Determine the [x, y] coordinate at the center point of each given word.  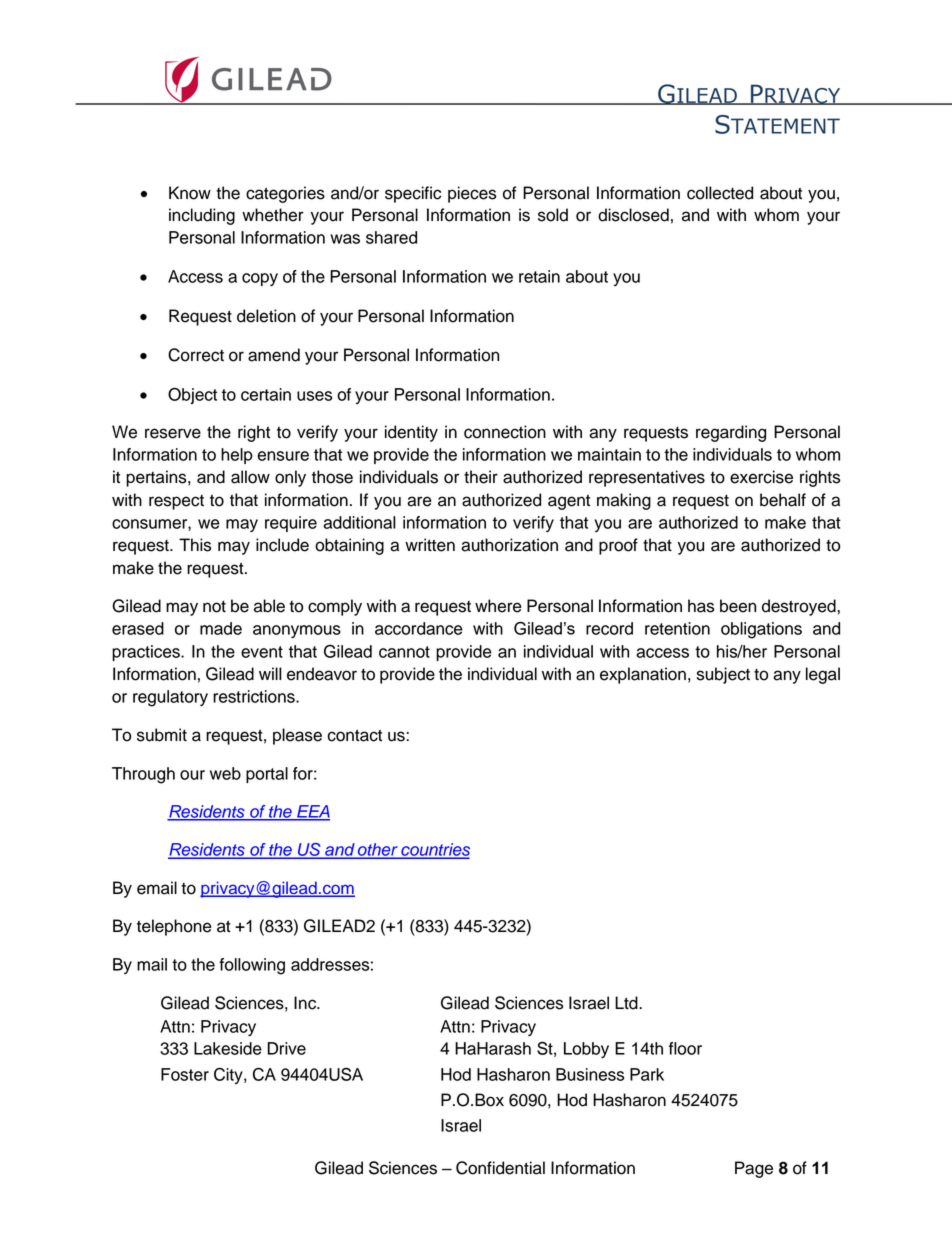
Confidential [500, 1168]
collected [720, 193]
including [202, 216]
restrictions [255, 696]
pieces [472, 194]
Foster [185, 1074]
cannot [404, 652]
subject [723, 675]
